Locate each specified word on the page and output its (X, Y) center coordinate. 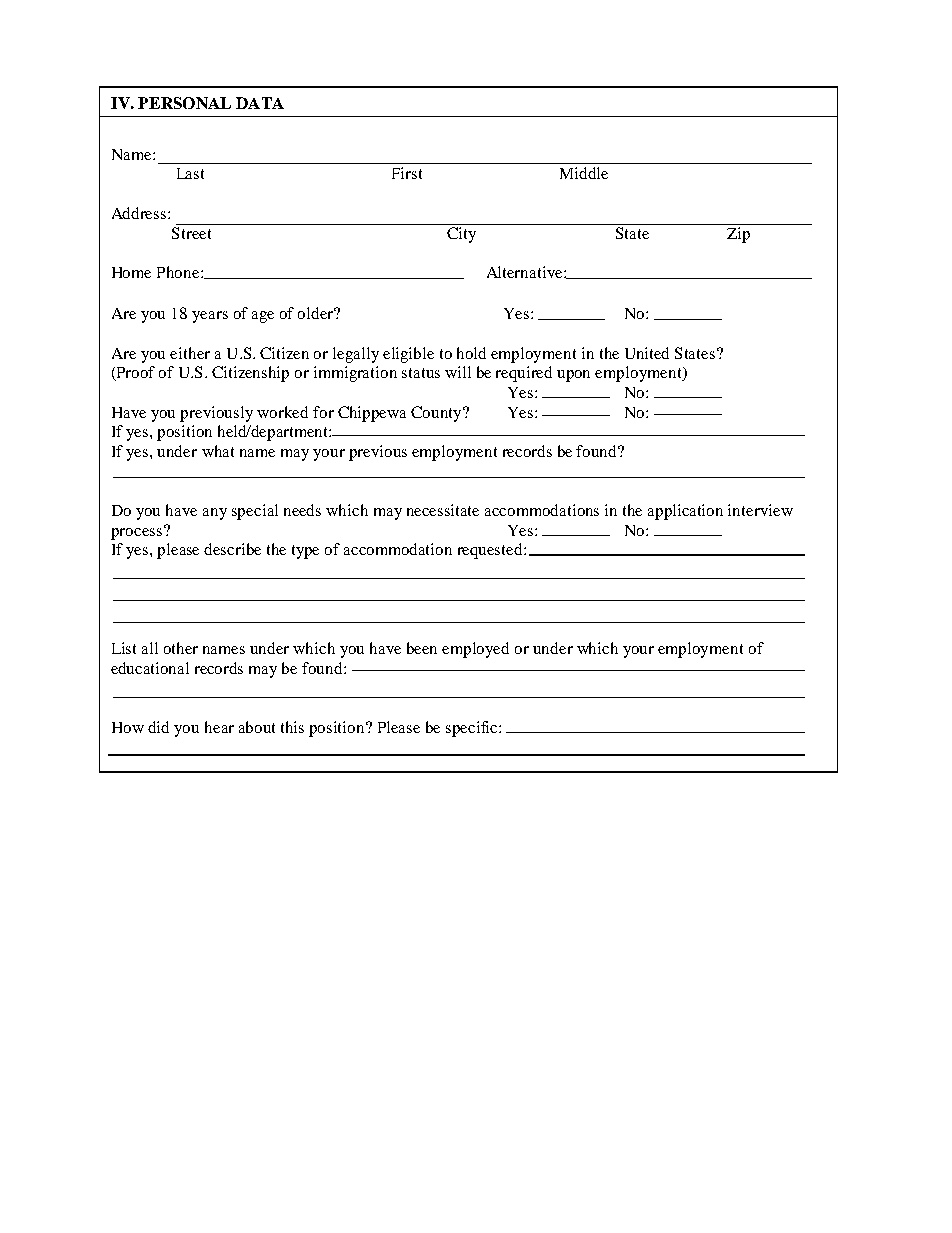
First (407, 173)
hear (219, 727)
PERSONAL (184, 103)
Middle (584, 173)
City (462, 233)
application (685, 512)
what (218, 451)
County (437, 414)
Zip (739, 233)
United (647, 353)
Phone (179, 272)
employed (475, 650)
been (422, 648)
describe (232, 549)
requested (491, 551)
